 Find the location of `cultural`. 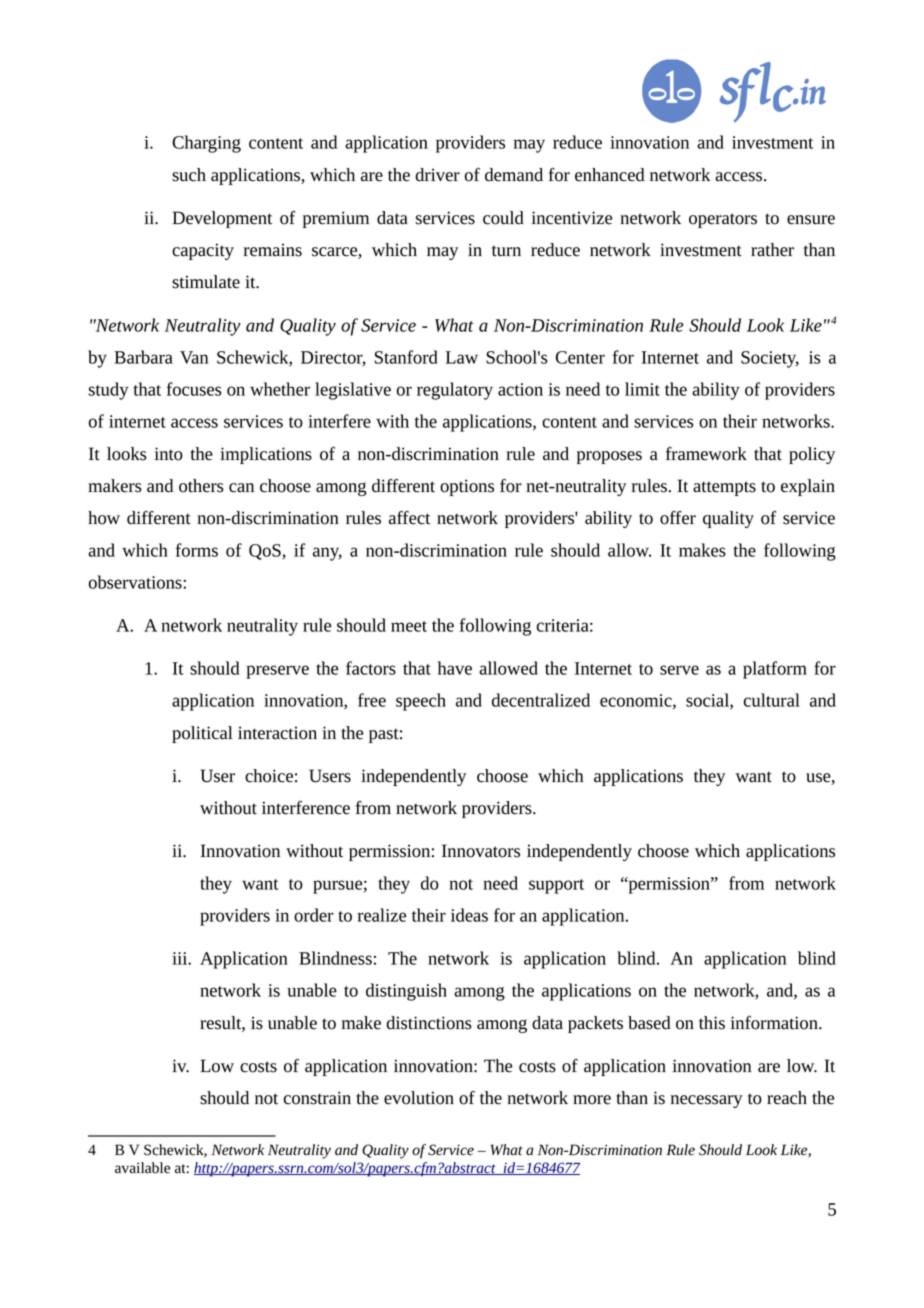

cultural is located at coordinates (772, 700).
